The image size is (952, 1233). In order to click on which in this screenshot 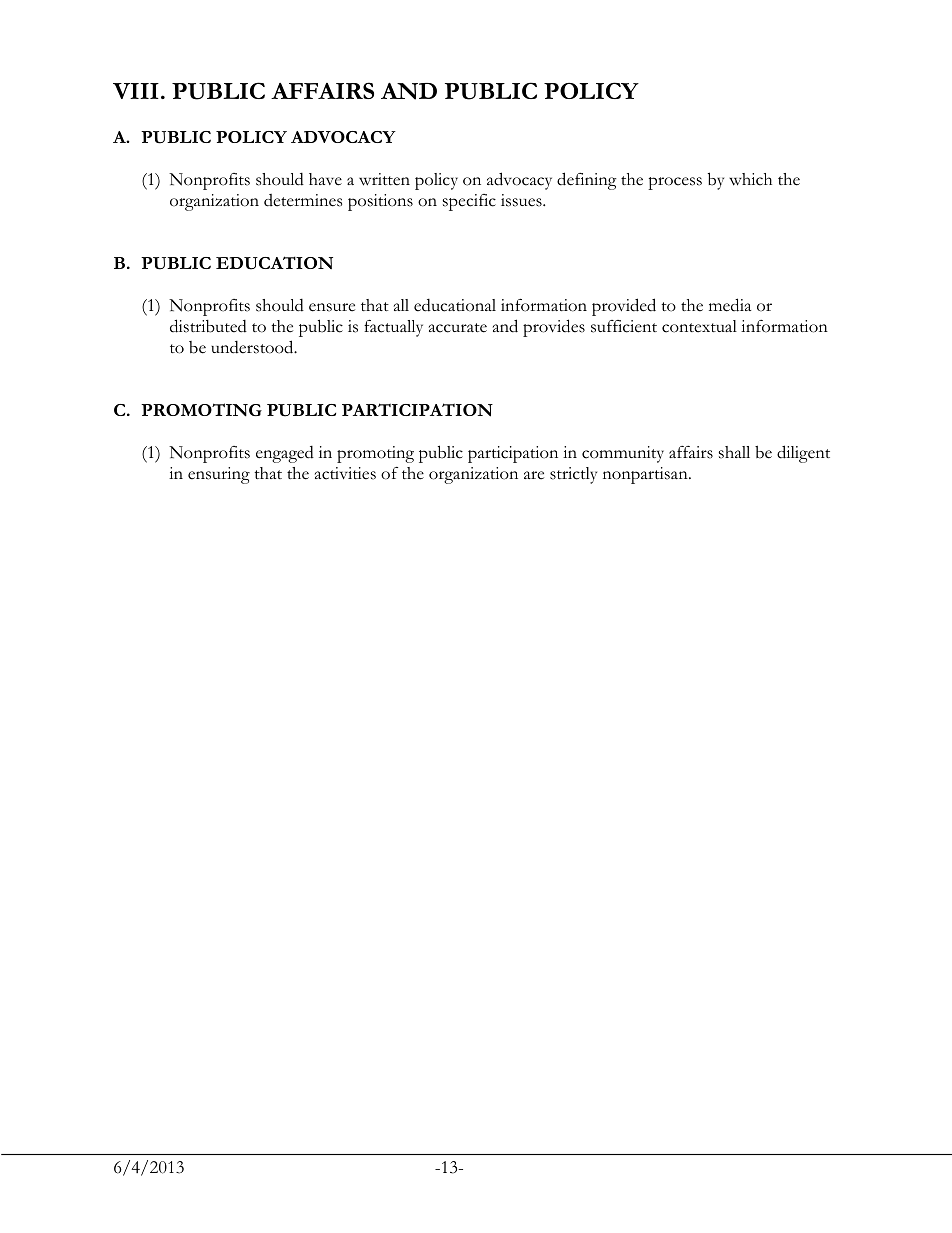, I will do `click(750, 179)`.
